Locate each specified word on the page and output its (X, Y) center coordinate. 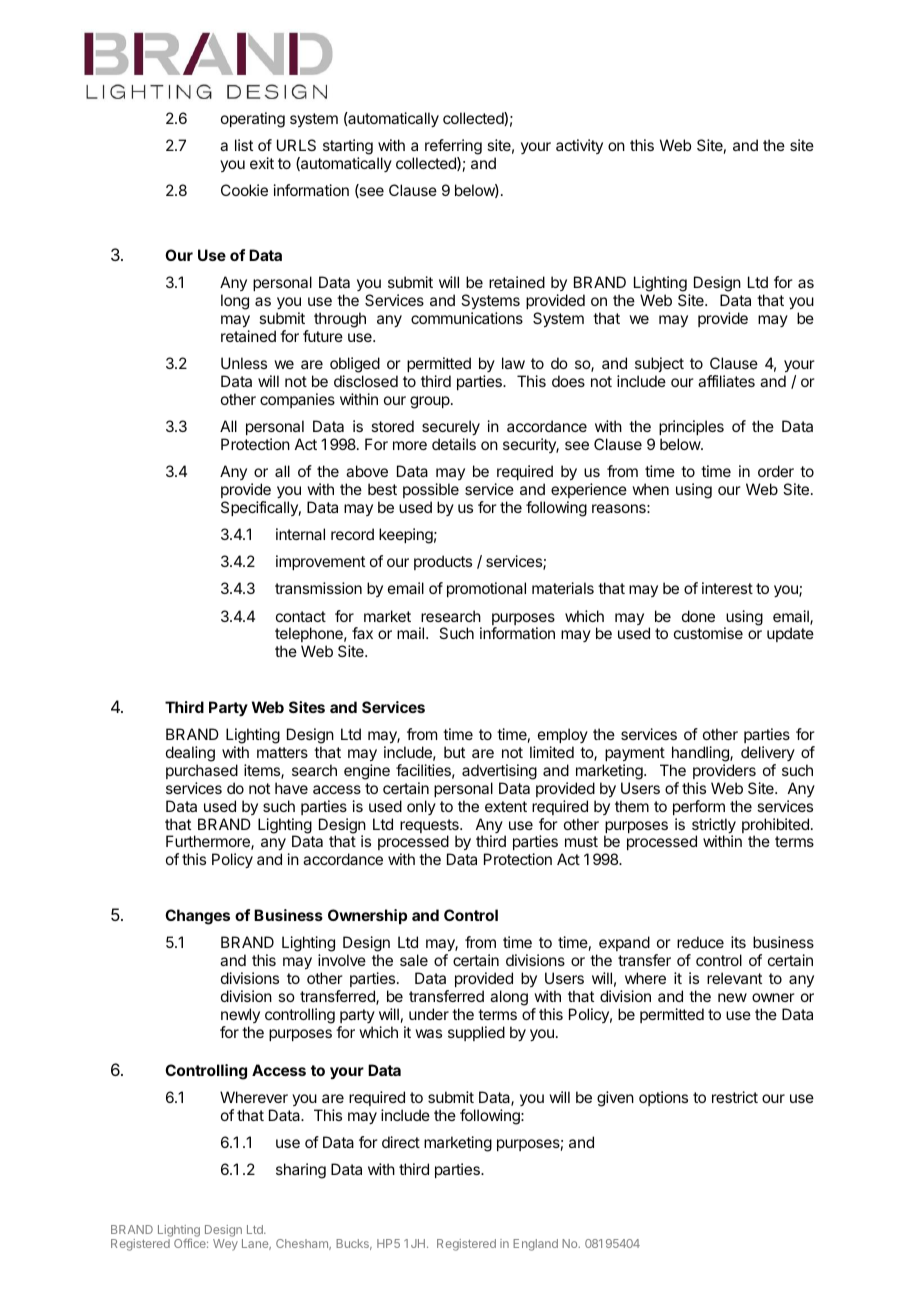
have (291, 788)
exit (262, 163)
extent (506, 806)
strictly (714, 827)
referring (453, 147)
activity (579, 146)
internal (300, 534)
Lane (256, 1244)
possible (431, 490)
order (776, 471)
